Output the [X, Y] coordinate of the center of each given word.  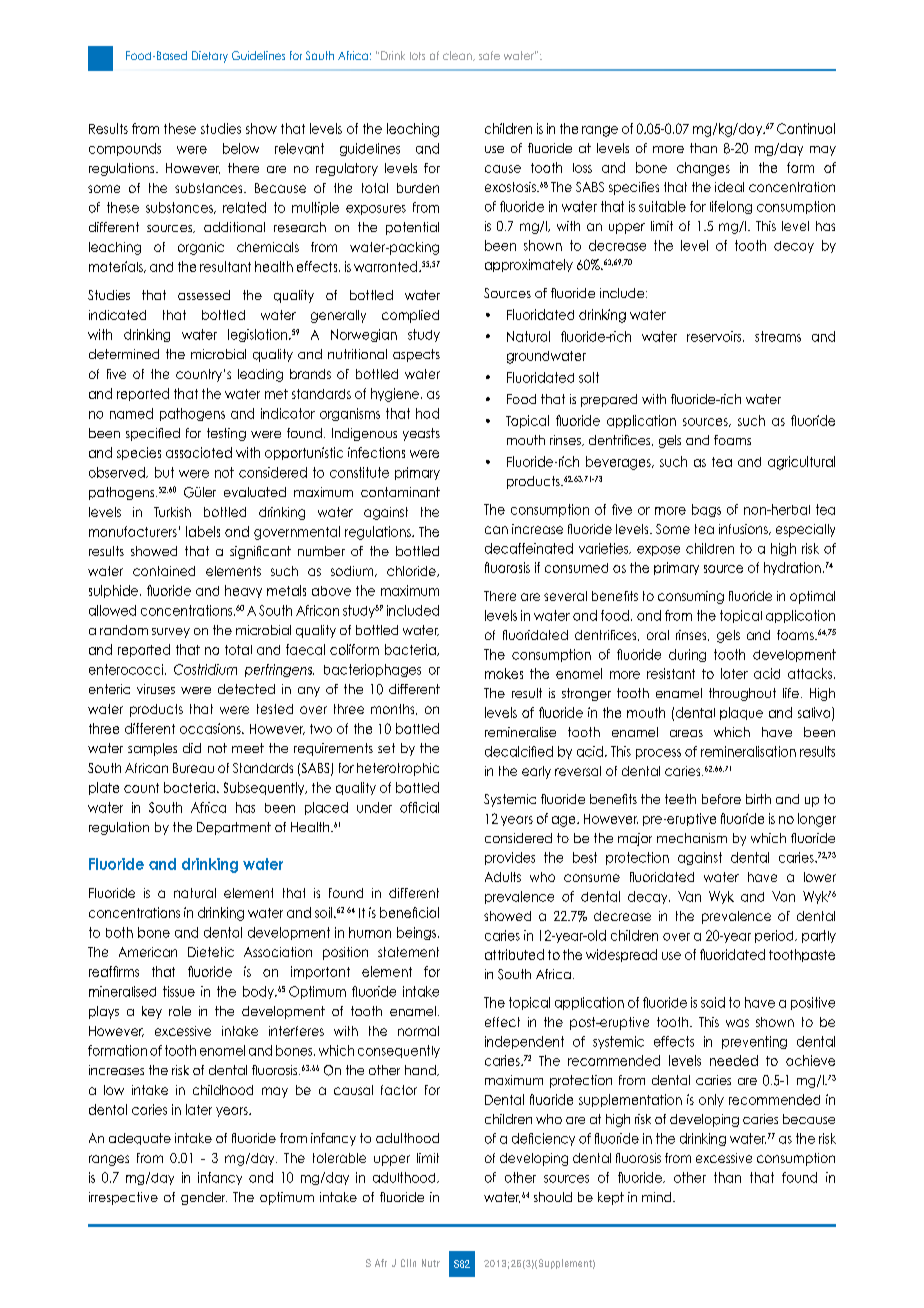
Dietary [210, 57]
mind [658, 1197]
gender [204, 1198]
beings [416, 933]
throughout [742, 694]
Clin [408, 1263]
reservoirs [715, 336]
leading [260, 375]
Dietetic [211, 952]
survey [171, 633]
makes [504, 673]
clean [458, 56]
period [775, 936]
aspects [416, 355]
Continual [806, 128]
